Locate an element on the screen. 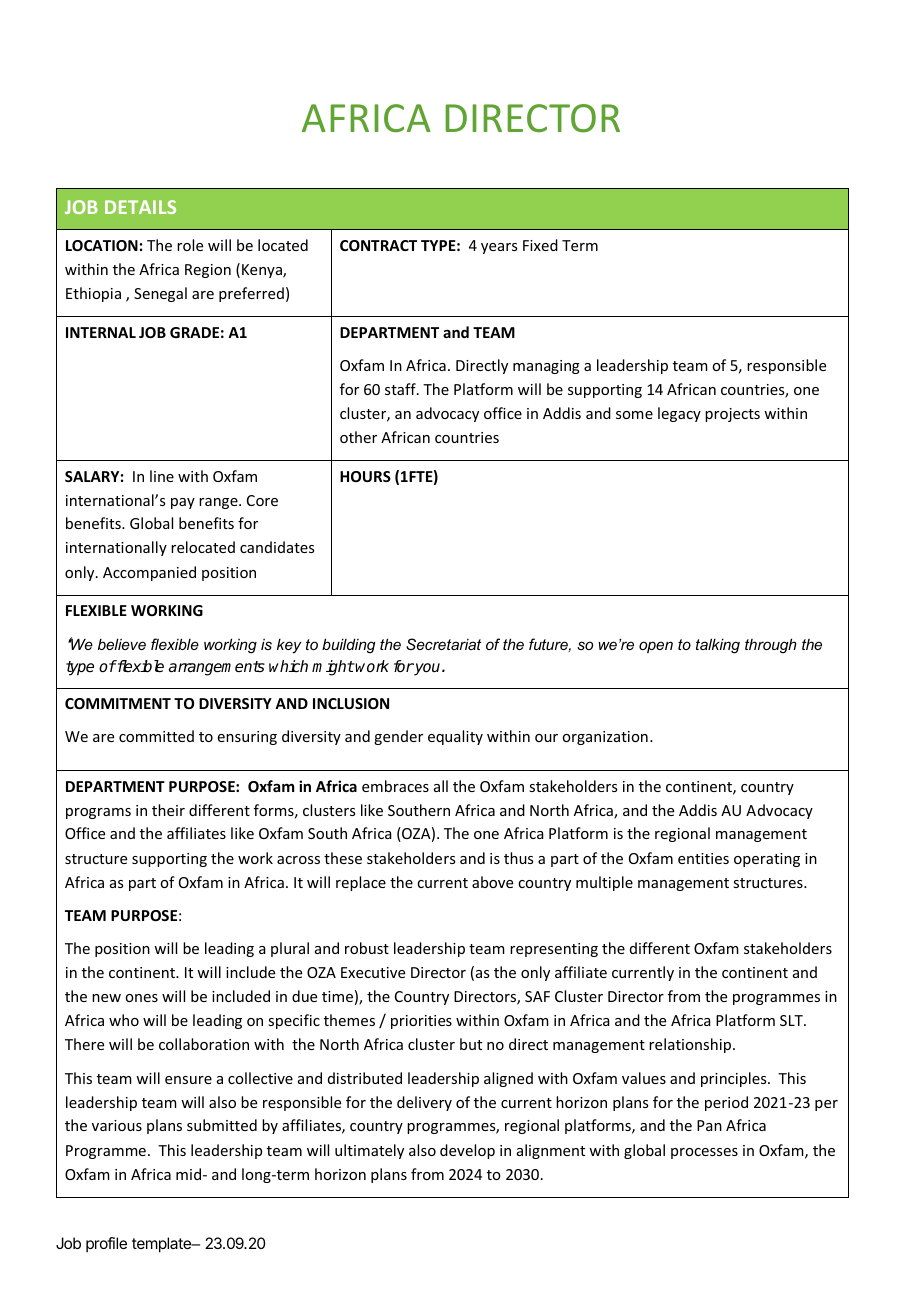  their is located at coordinates (168, 810).
